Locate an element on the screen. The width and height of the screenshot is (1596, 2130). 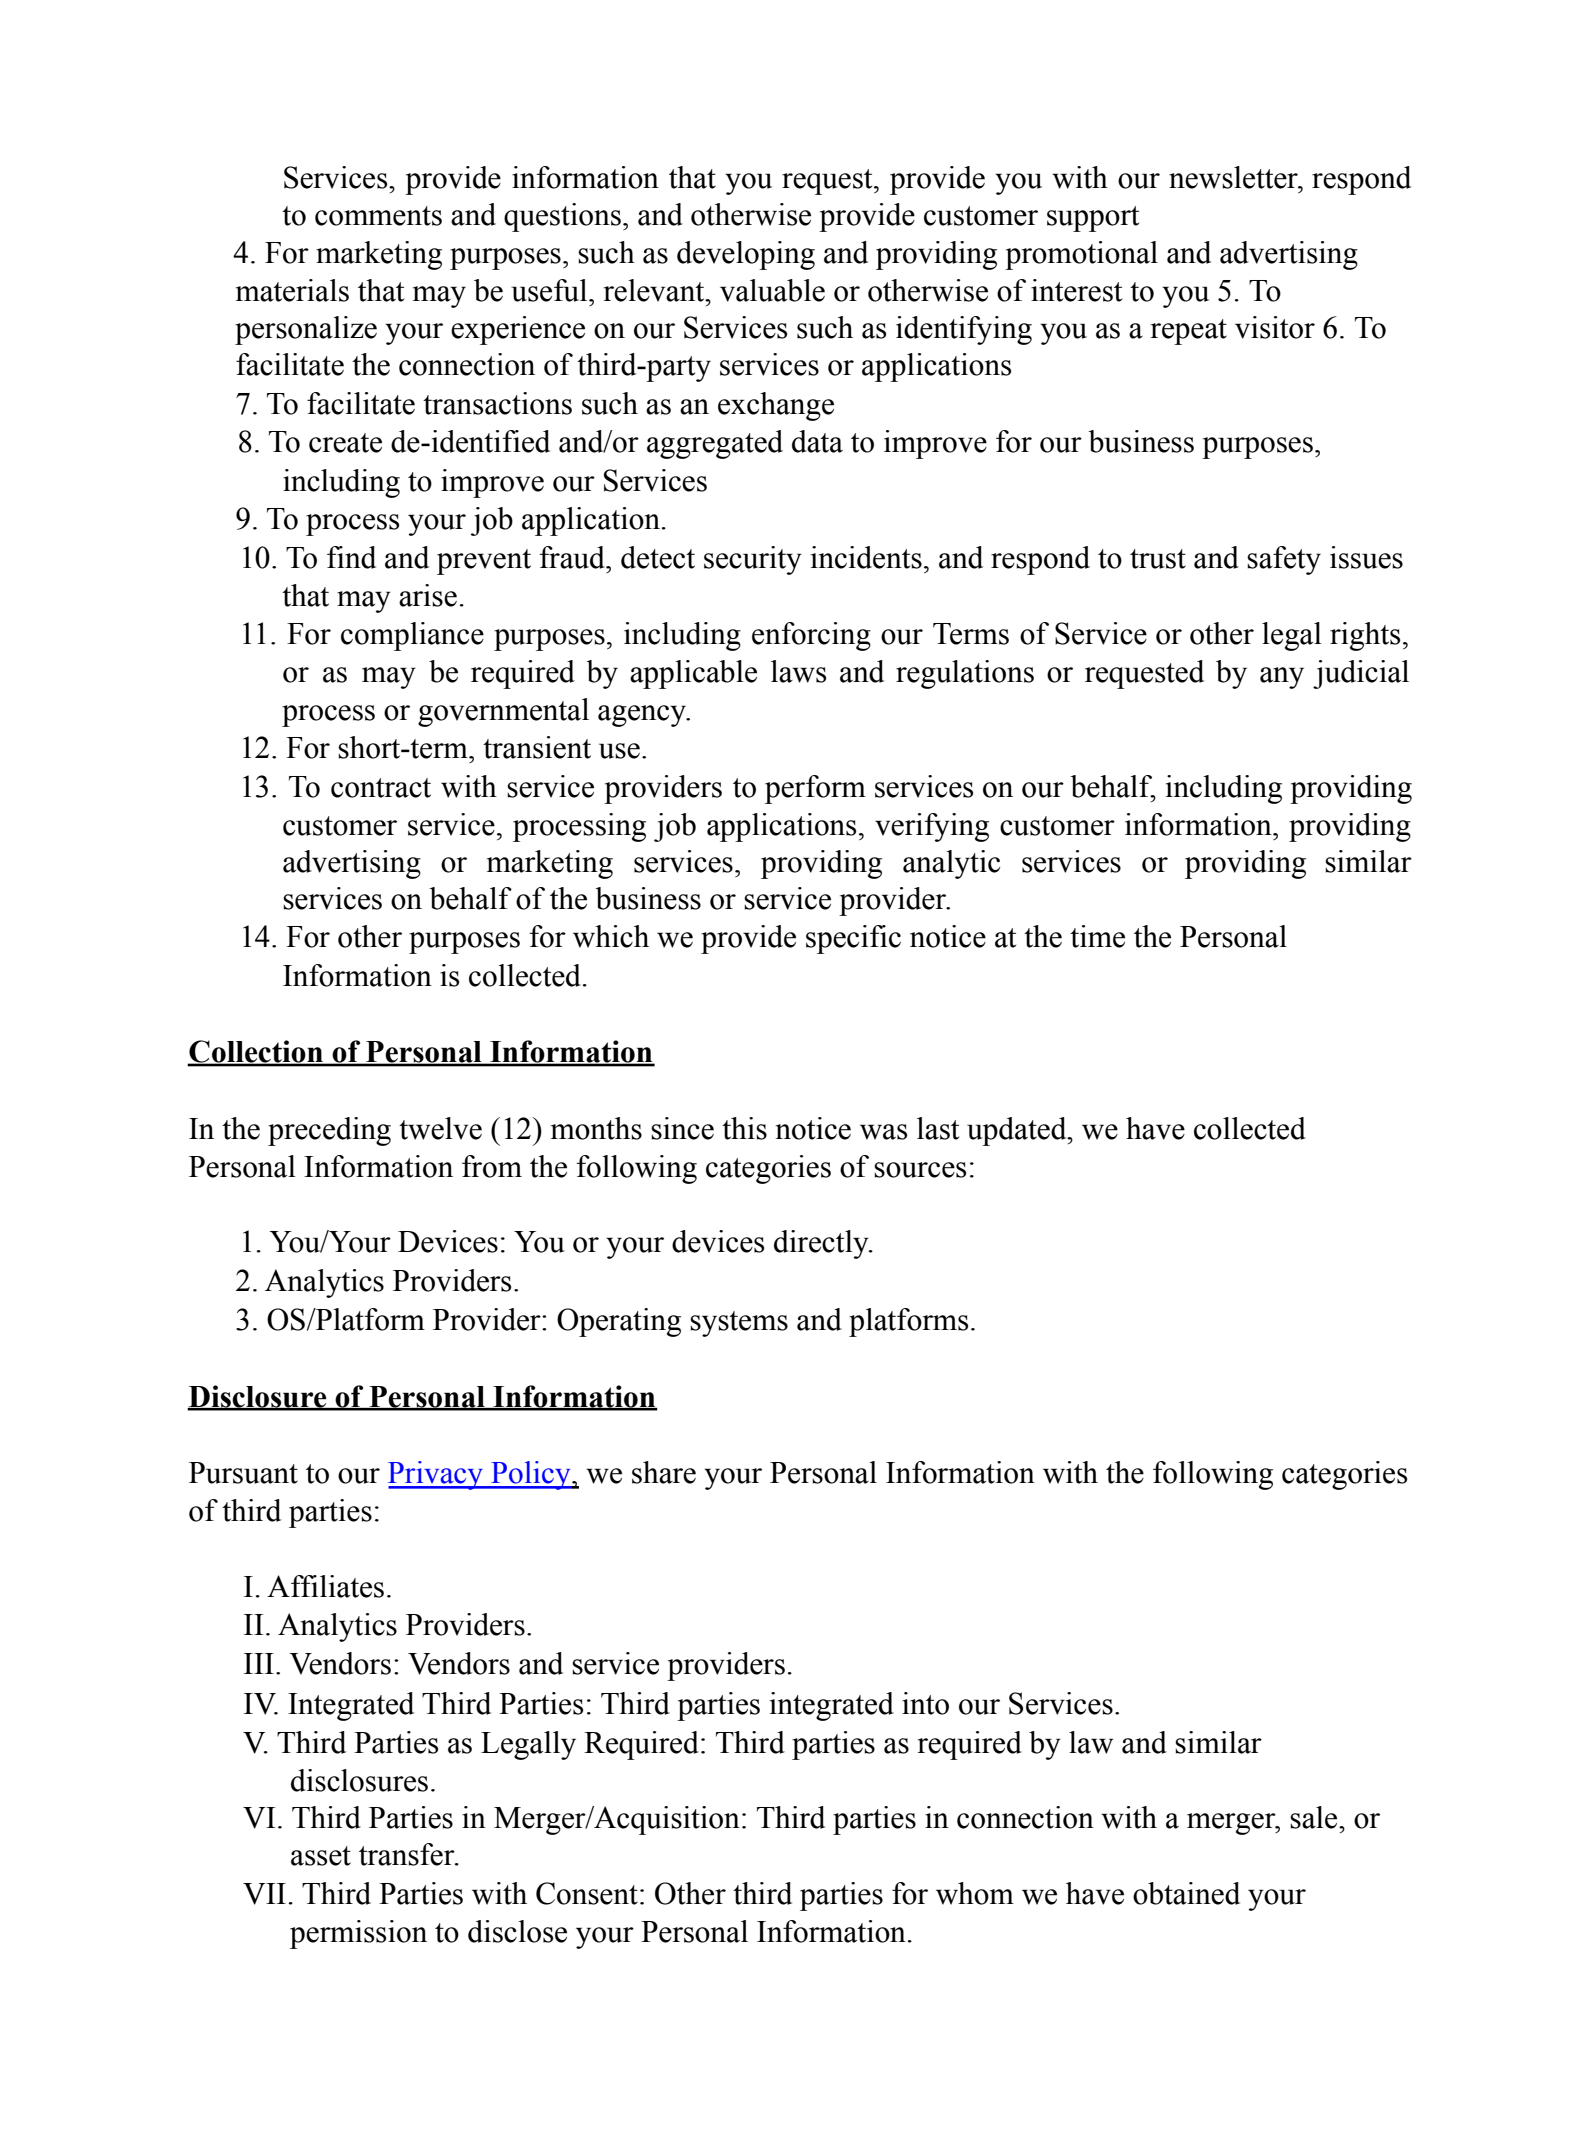
any is located at coordinates (1282, 678).
